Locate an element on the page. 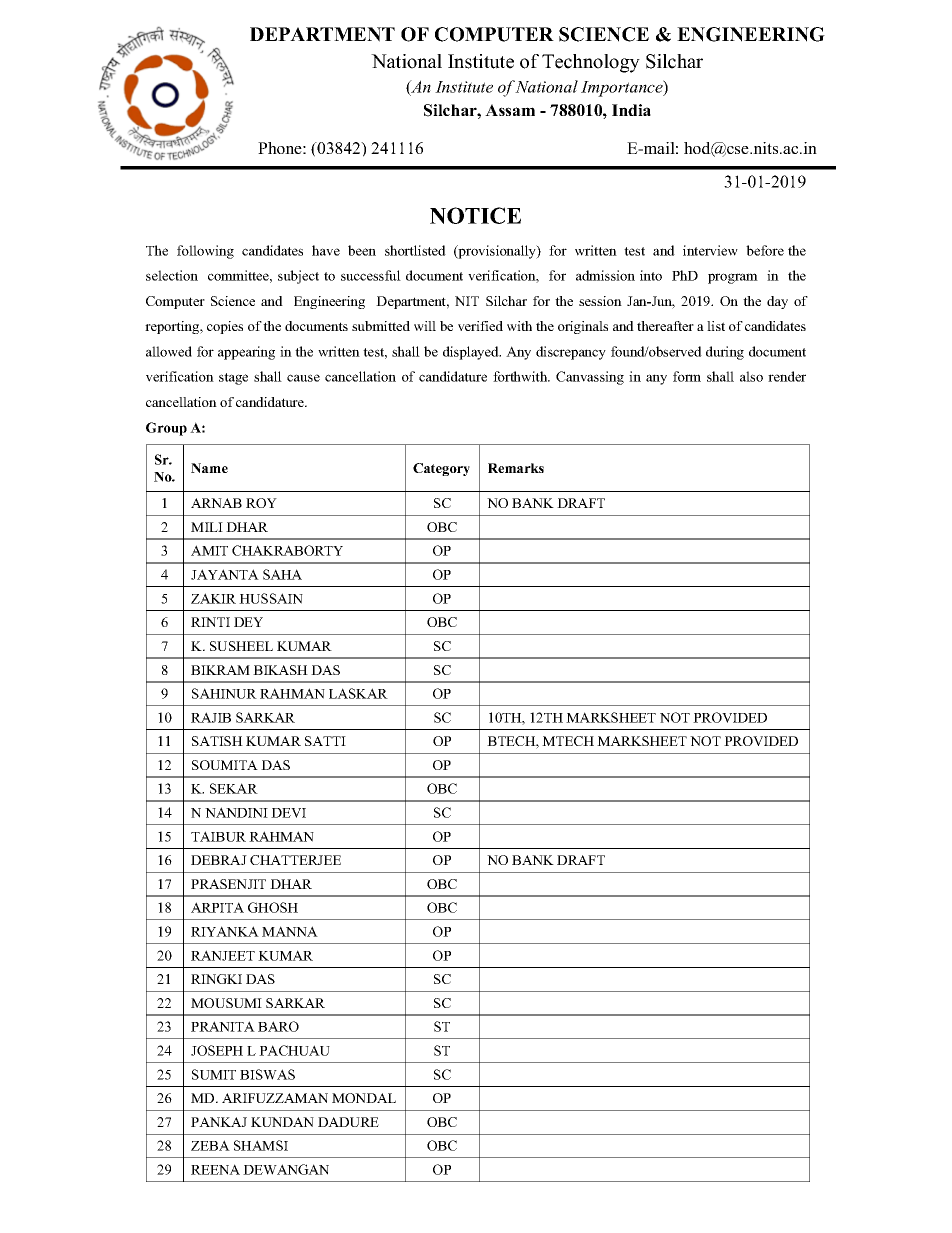 The height and width of the document is (1233, 952). displayed is located at coordinates (472, 353).
